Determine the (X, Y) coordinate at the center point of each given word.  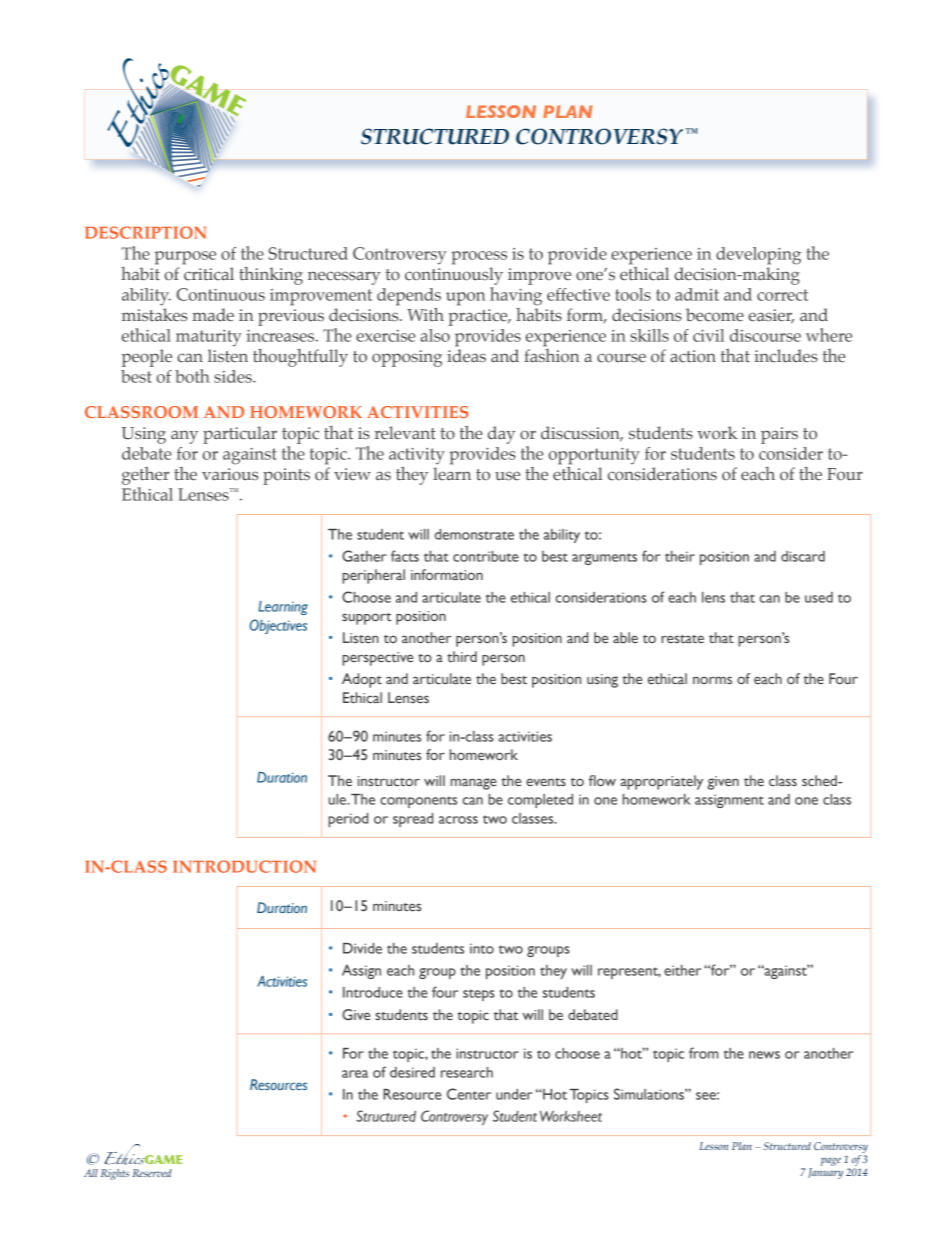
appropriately (662, 782)
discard (803, 556)
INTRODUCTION (244, 866)
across (458, 820)
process (479, 258)
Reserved (152, 1173)
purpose (185, 258)
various (230, 474)
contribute (486, 556)
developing (758, 256)
